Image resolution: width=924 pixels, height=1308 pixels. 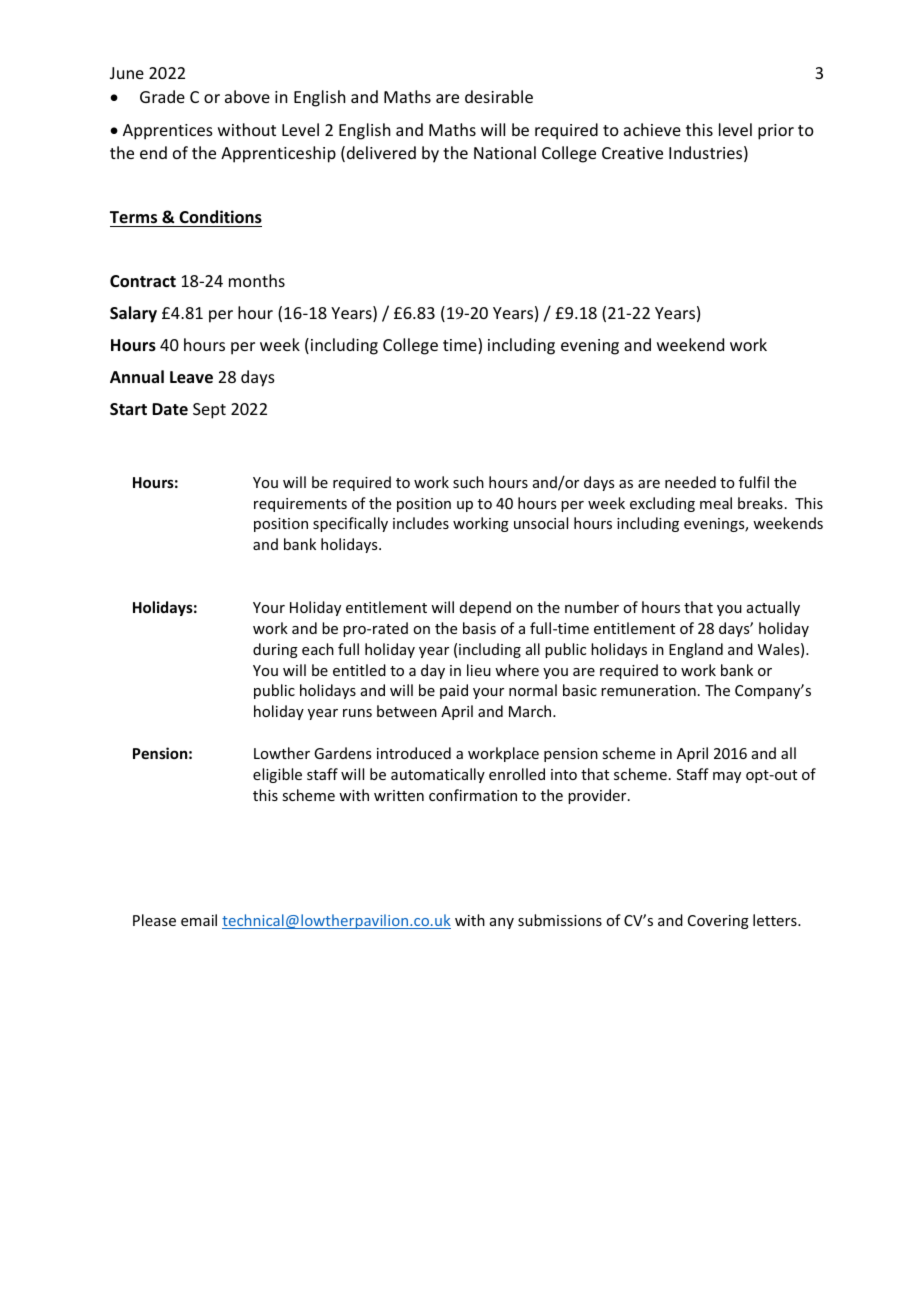 I want to click on email, so click(x=199, y=920).
